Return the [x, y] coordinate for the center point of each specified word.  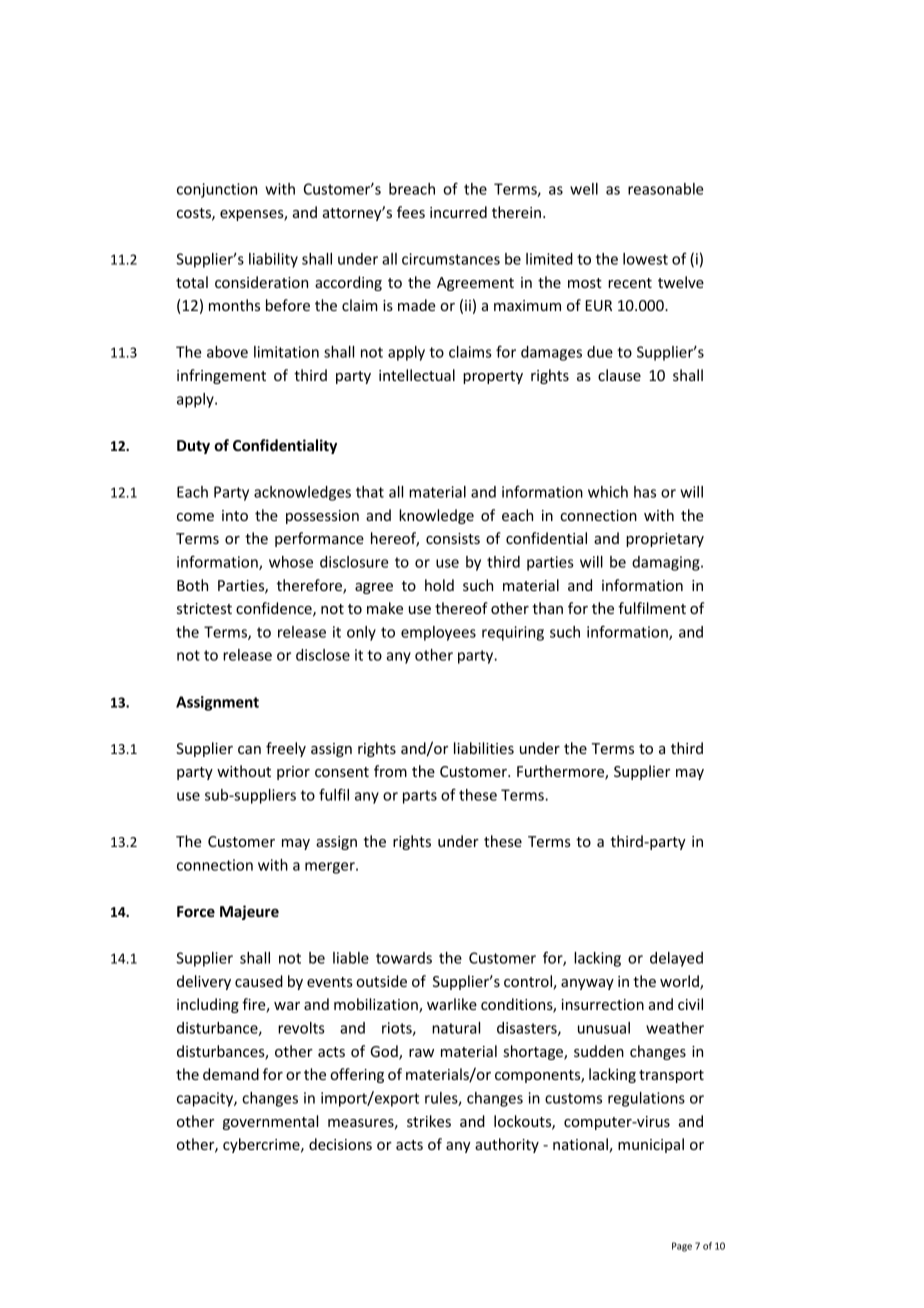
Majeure [249, 912]
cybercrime [262, 1145]
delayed [676, 959]
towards [404, 958]
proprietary [665, 540]
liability [273, 260]
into [235, 515]
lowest [645, 259]
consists [453, 538]
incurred [458, 212]
